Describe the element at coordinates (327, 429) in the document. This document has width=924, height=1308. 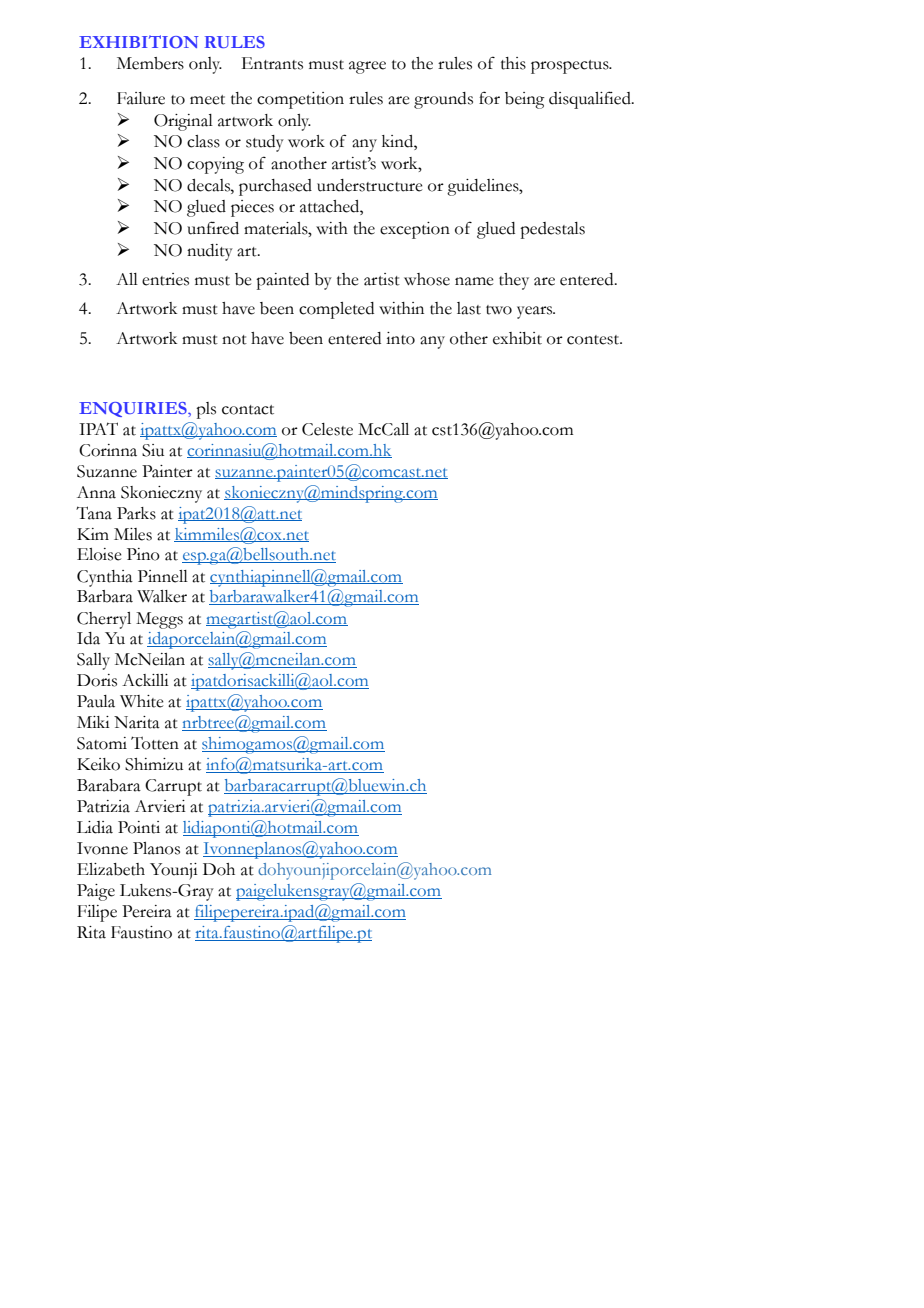
I see `Celeste` at that location.
